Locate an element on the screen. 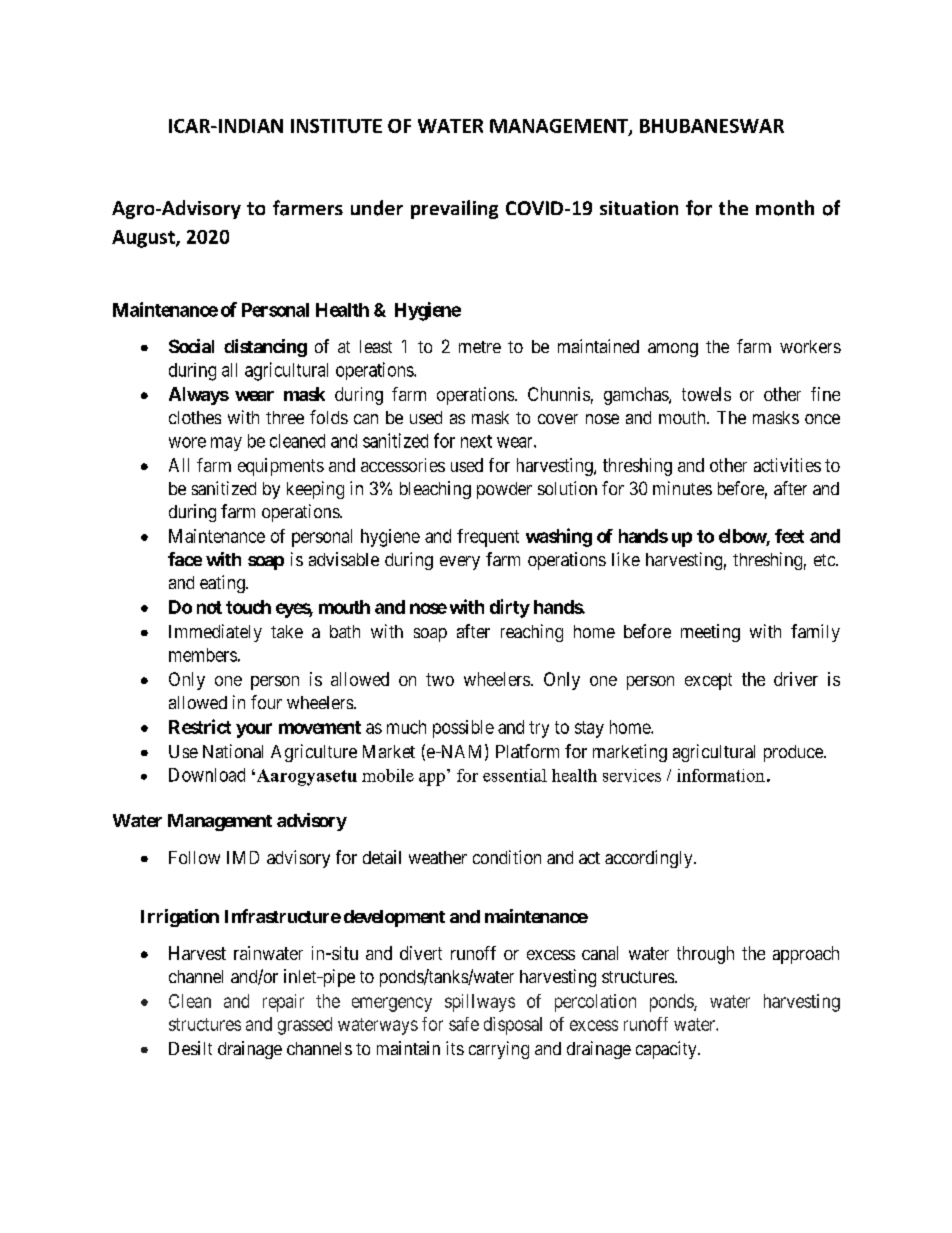  activities is located at coordinates (787, 465).
